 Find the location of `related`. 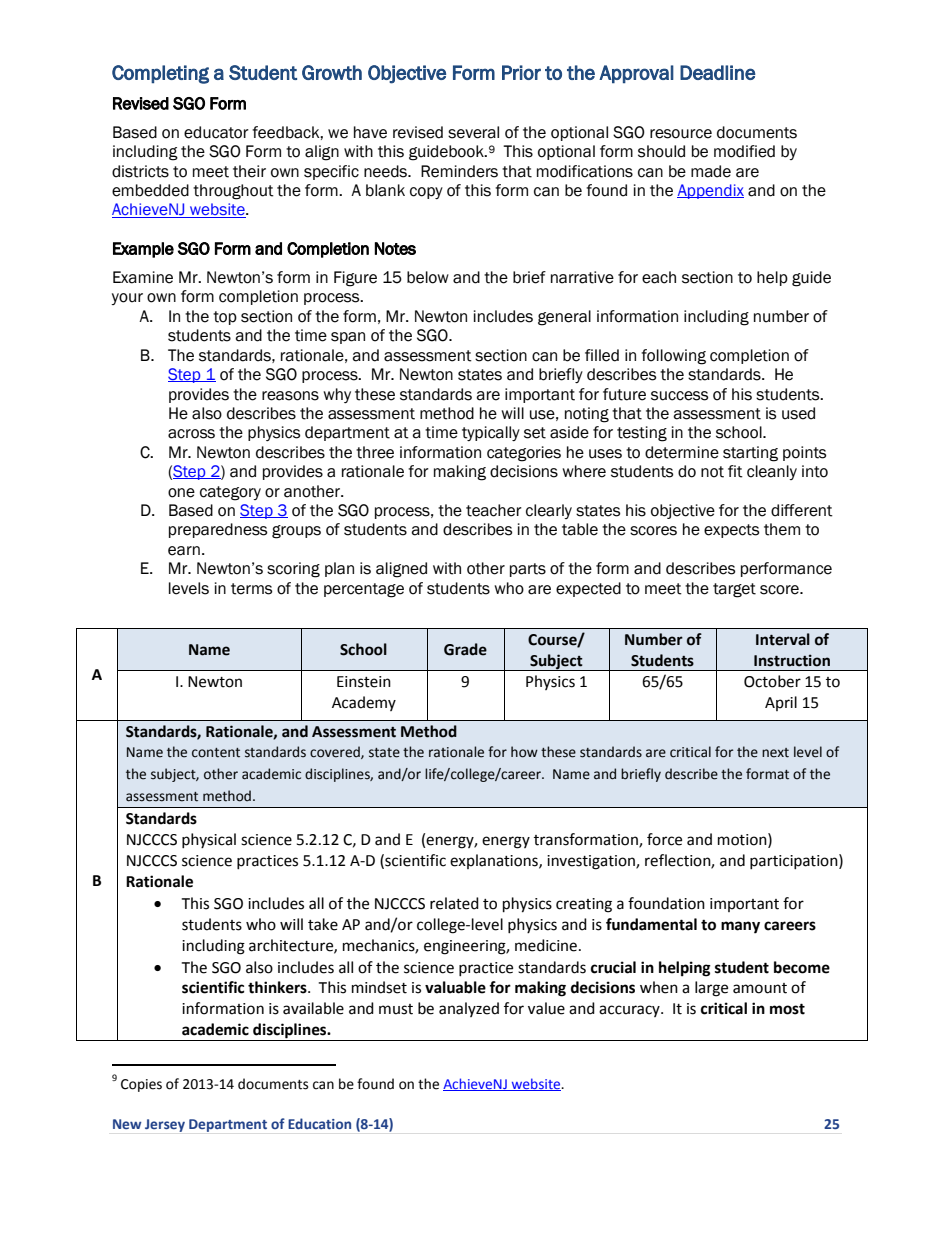

related is located at coordinates (454, 903).
